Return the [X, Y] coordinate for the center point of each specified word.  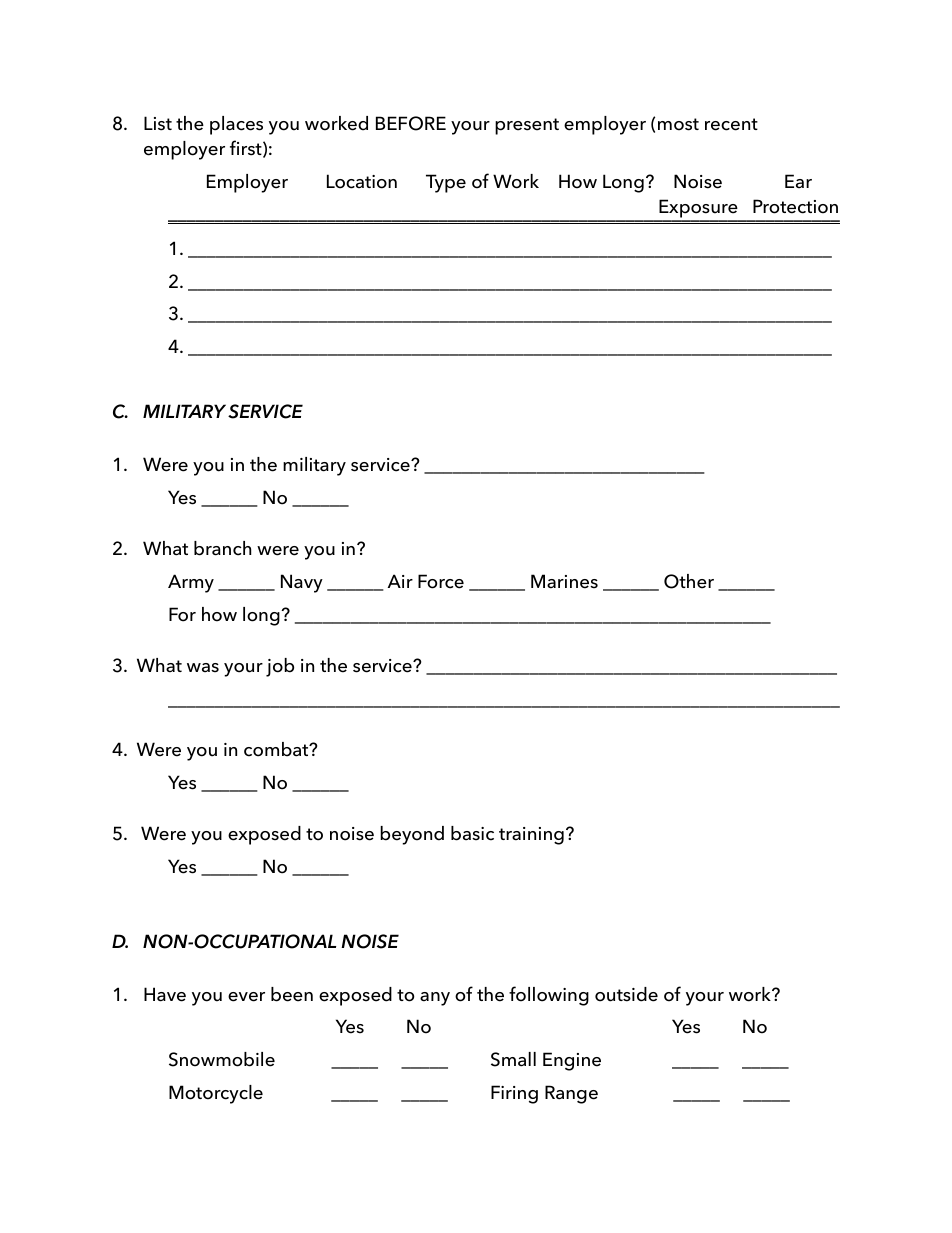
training [531, 836]
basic [472, 833]
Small [513, 1059]
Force [441, 581]
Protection [795, 206]
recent [731, 124]
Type [446, 183]
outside [626, 994]
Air [400, 581]
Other [689, 581]
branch [222, 548]
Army [191, 583]
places [236, 125]
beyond [412, 835]
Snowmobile [222, 1059]
